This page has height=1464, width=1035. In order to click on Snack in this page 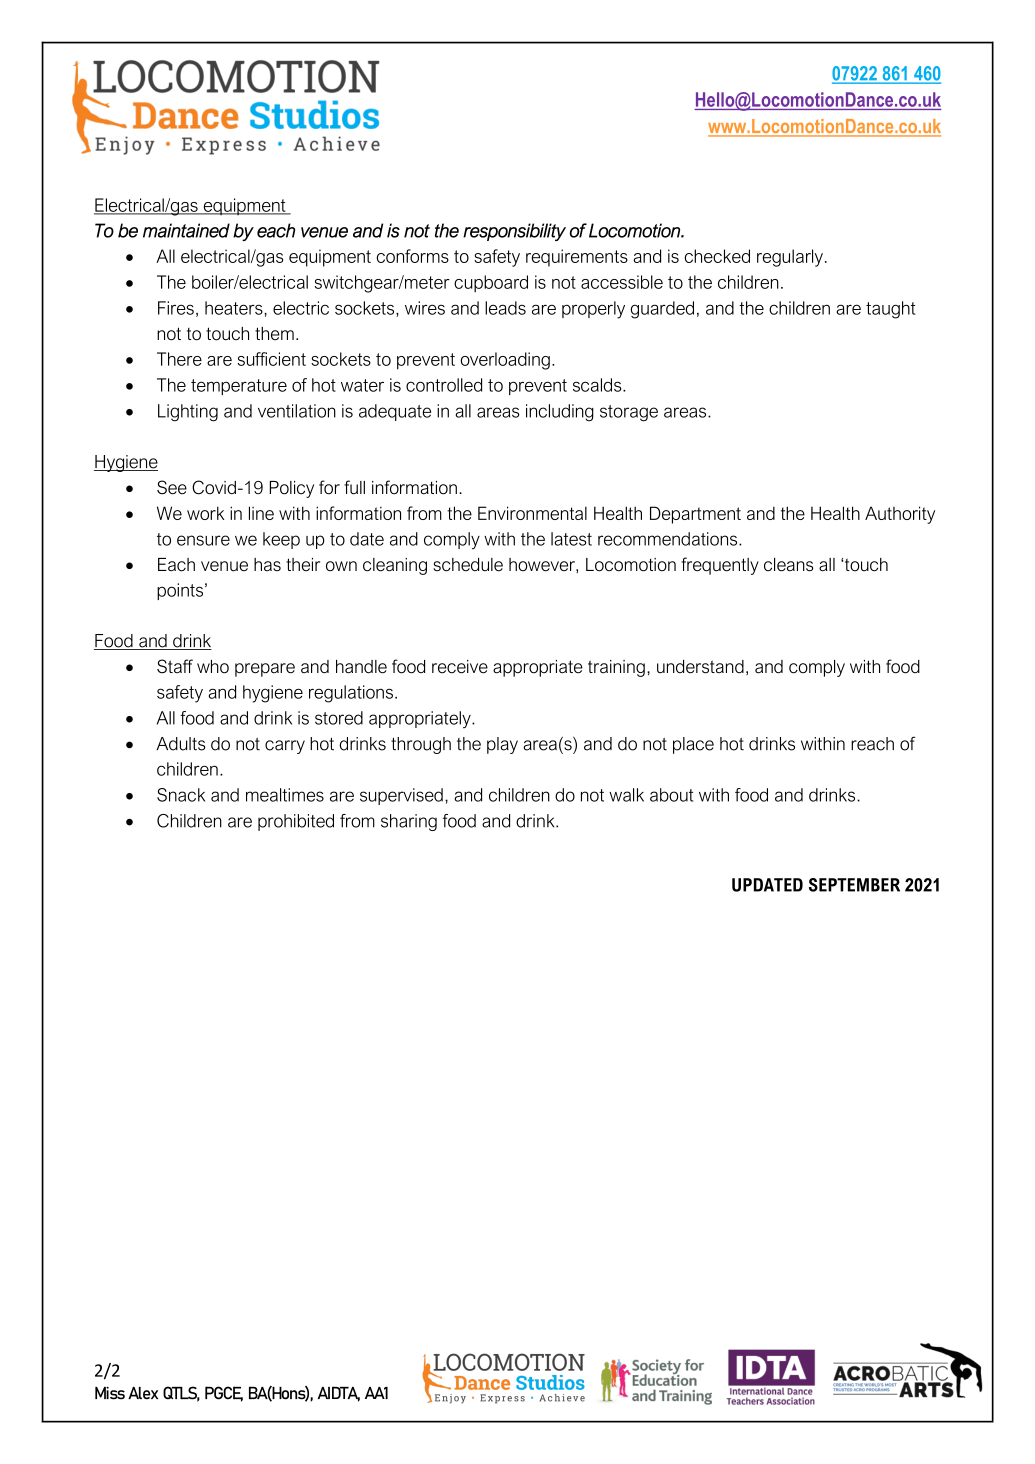, I will do `click(181, 795)`.
